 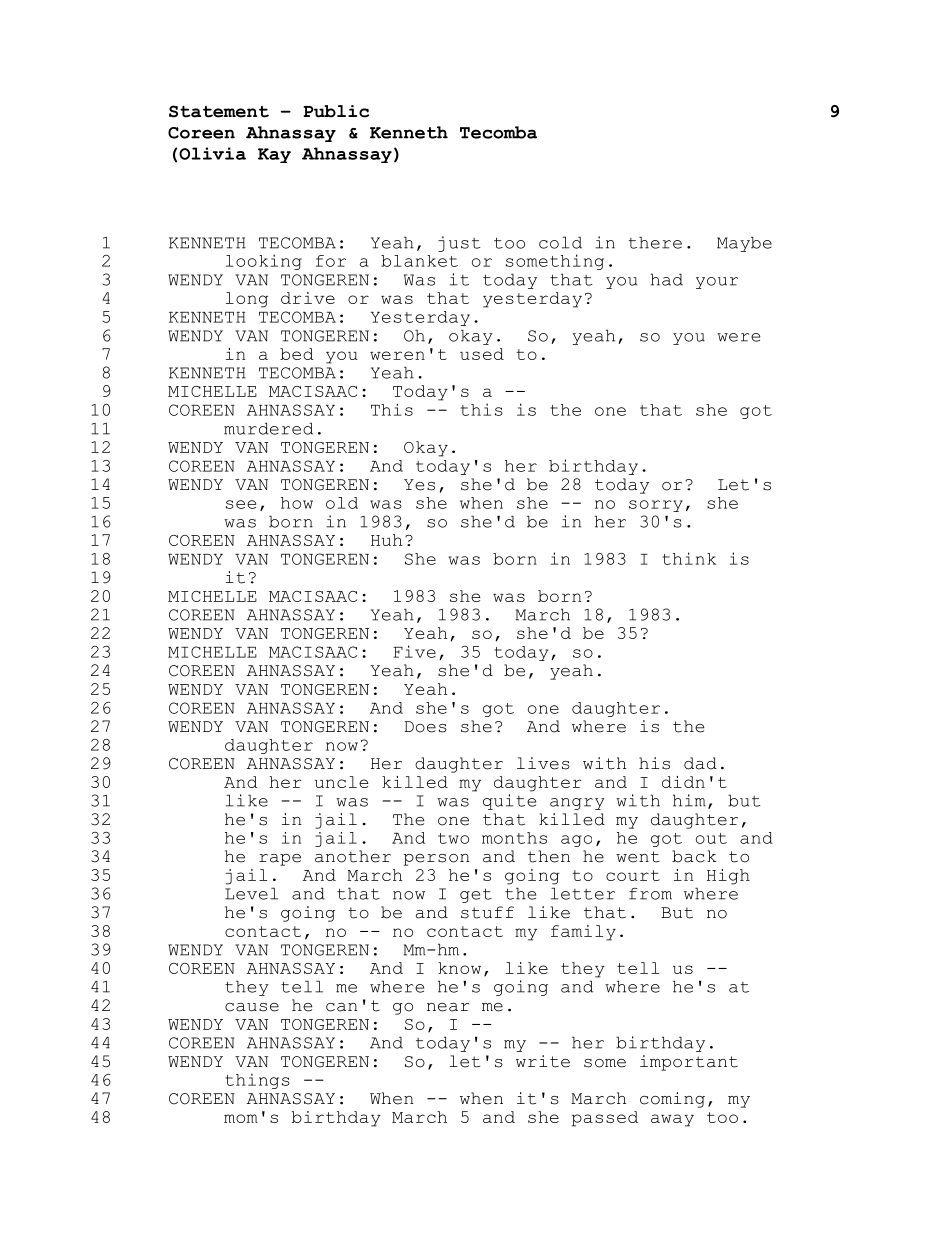 What do you see at coordinates (459, 244) in the document?
I see `just` at bounding box center [459, 244].
